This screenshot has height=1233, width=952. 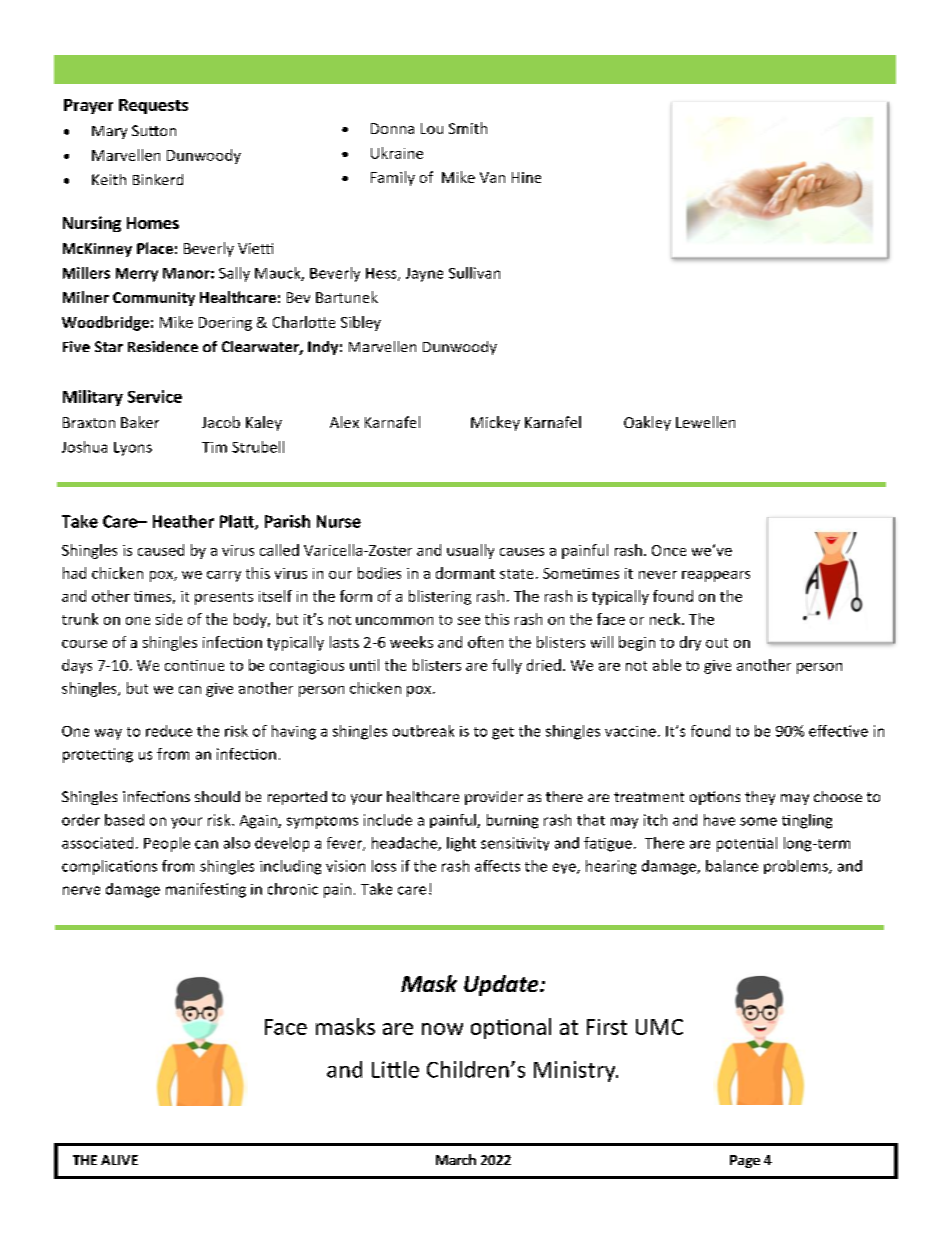 What do you see at coordinates (526, 177) in the screenshot?
I see `Hine` at bounding box center [526, 177].
